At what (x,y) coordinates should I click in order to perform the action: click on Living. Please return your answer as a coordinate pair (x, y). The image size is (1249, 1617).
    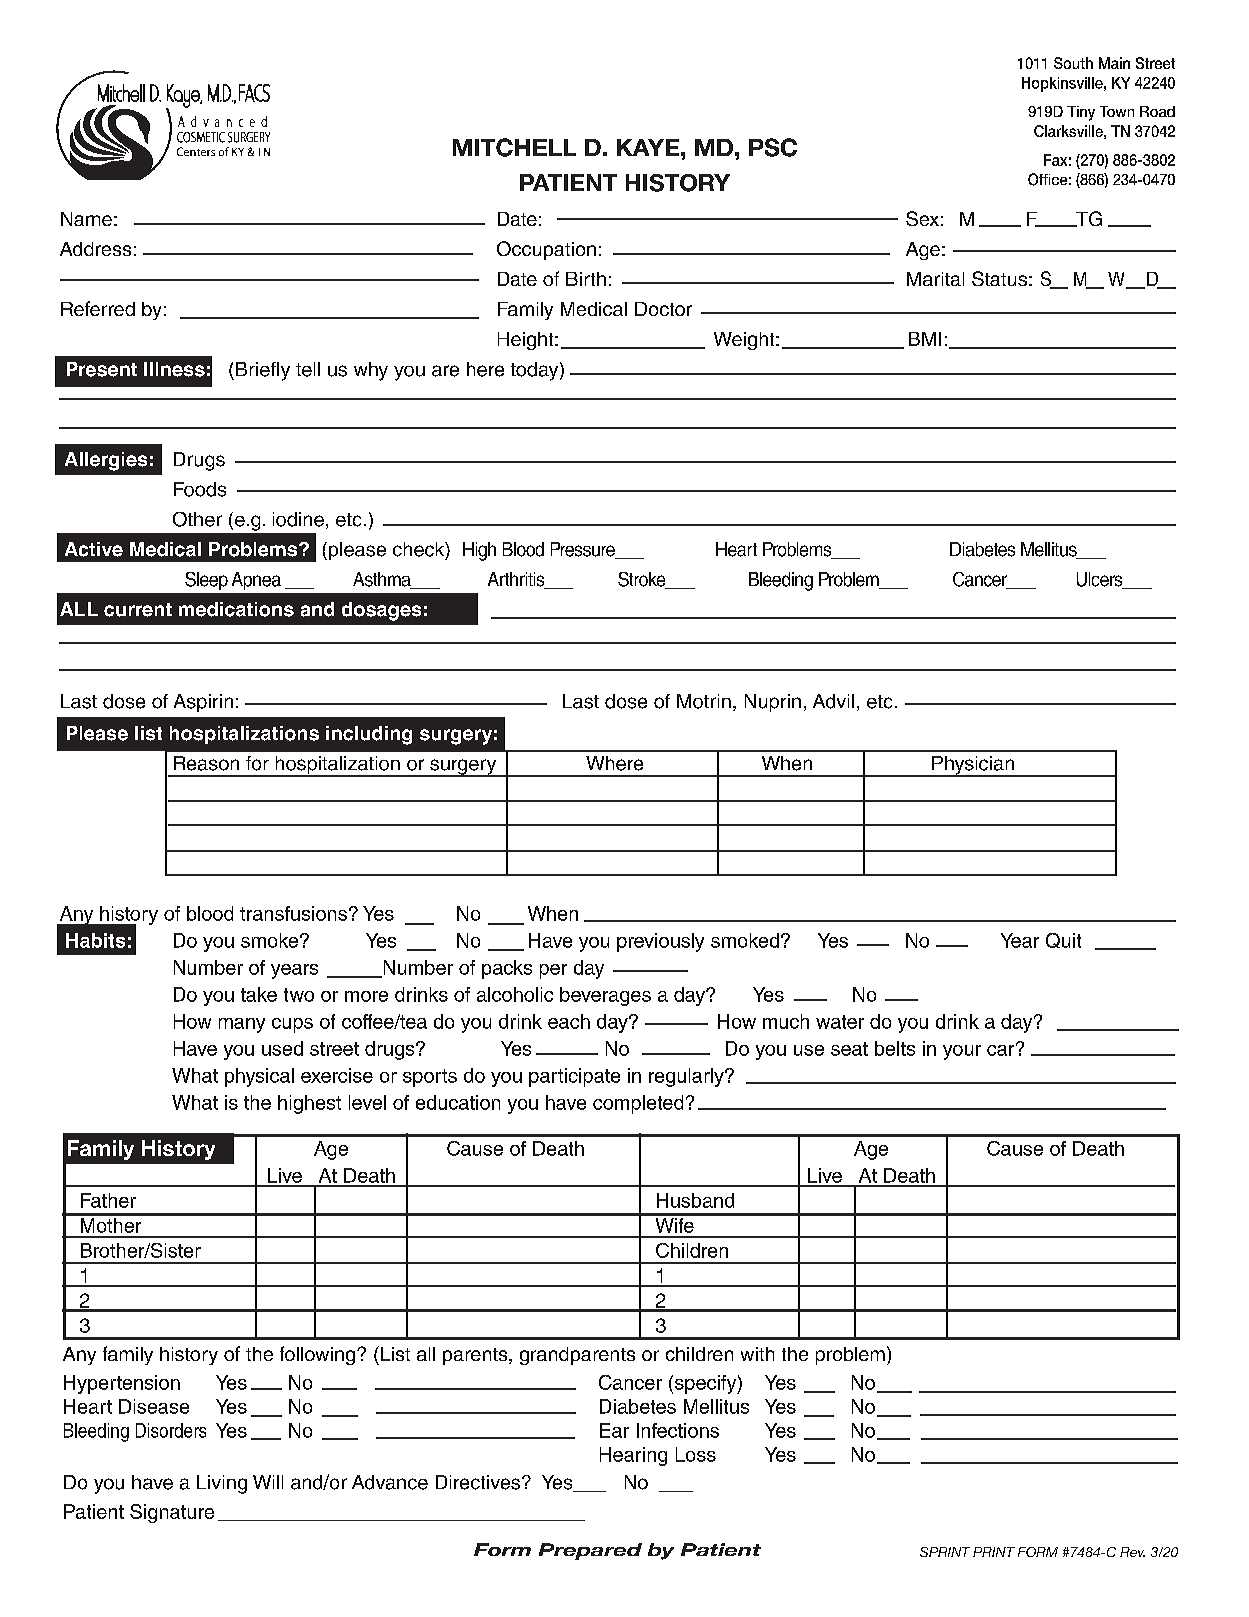
    Looking at the image, I should click on (222, 1484).
